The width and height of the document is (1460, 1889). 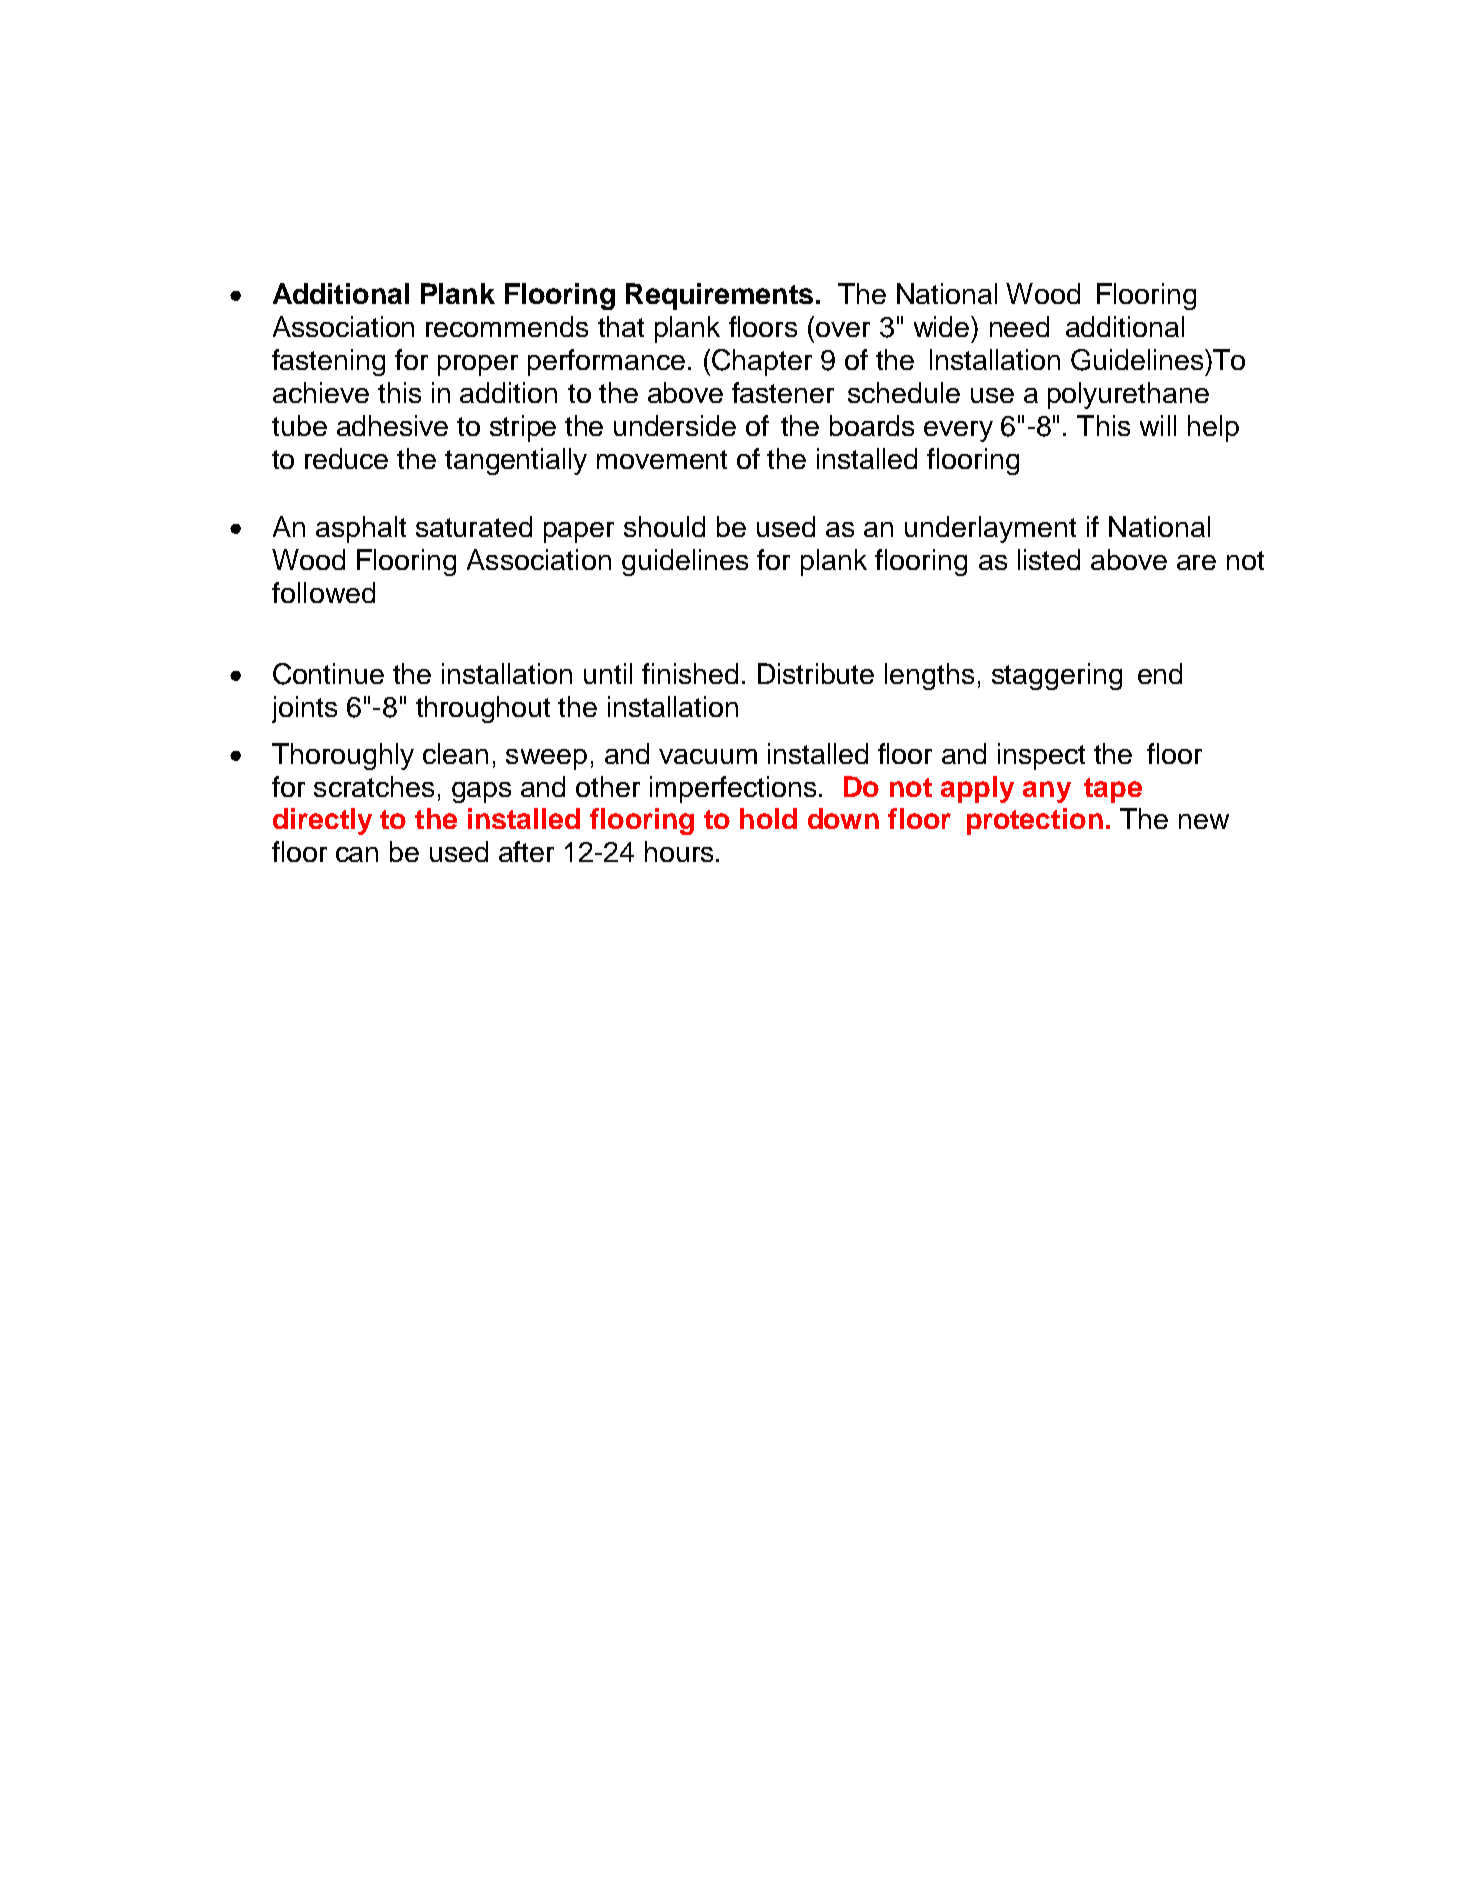 I want to click on recommends, so click(x=507, y=326).
